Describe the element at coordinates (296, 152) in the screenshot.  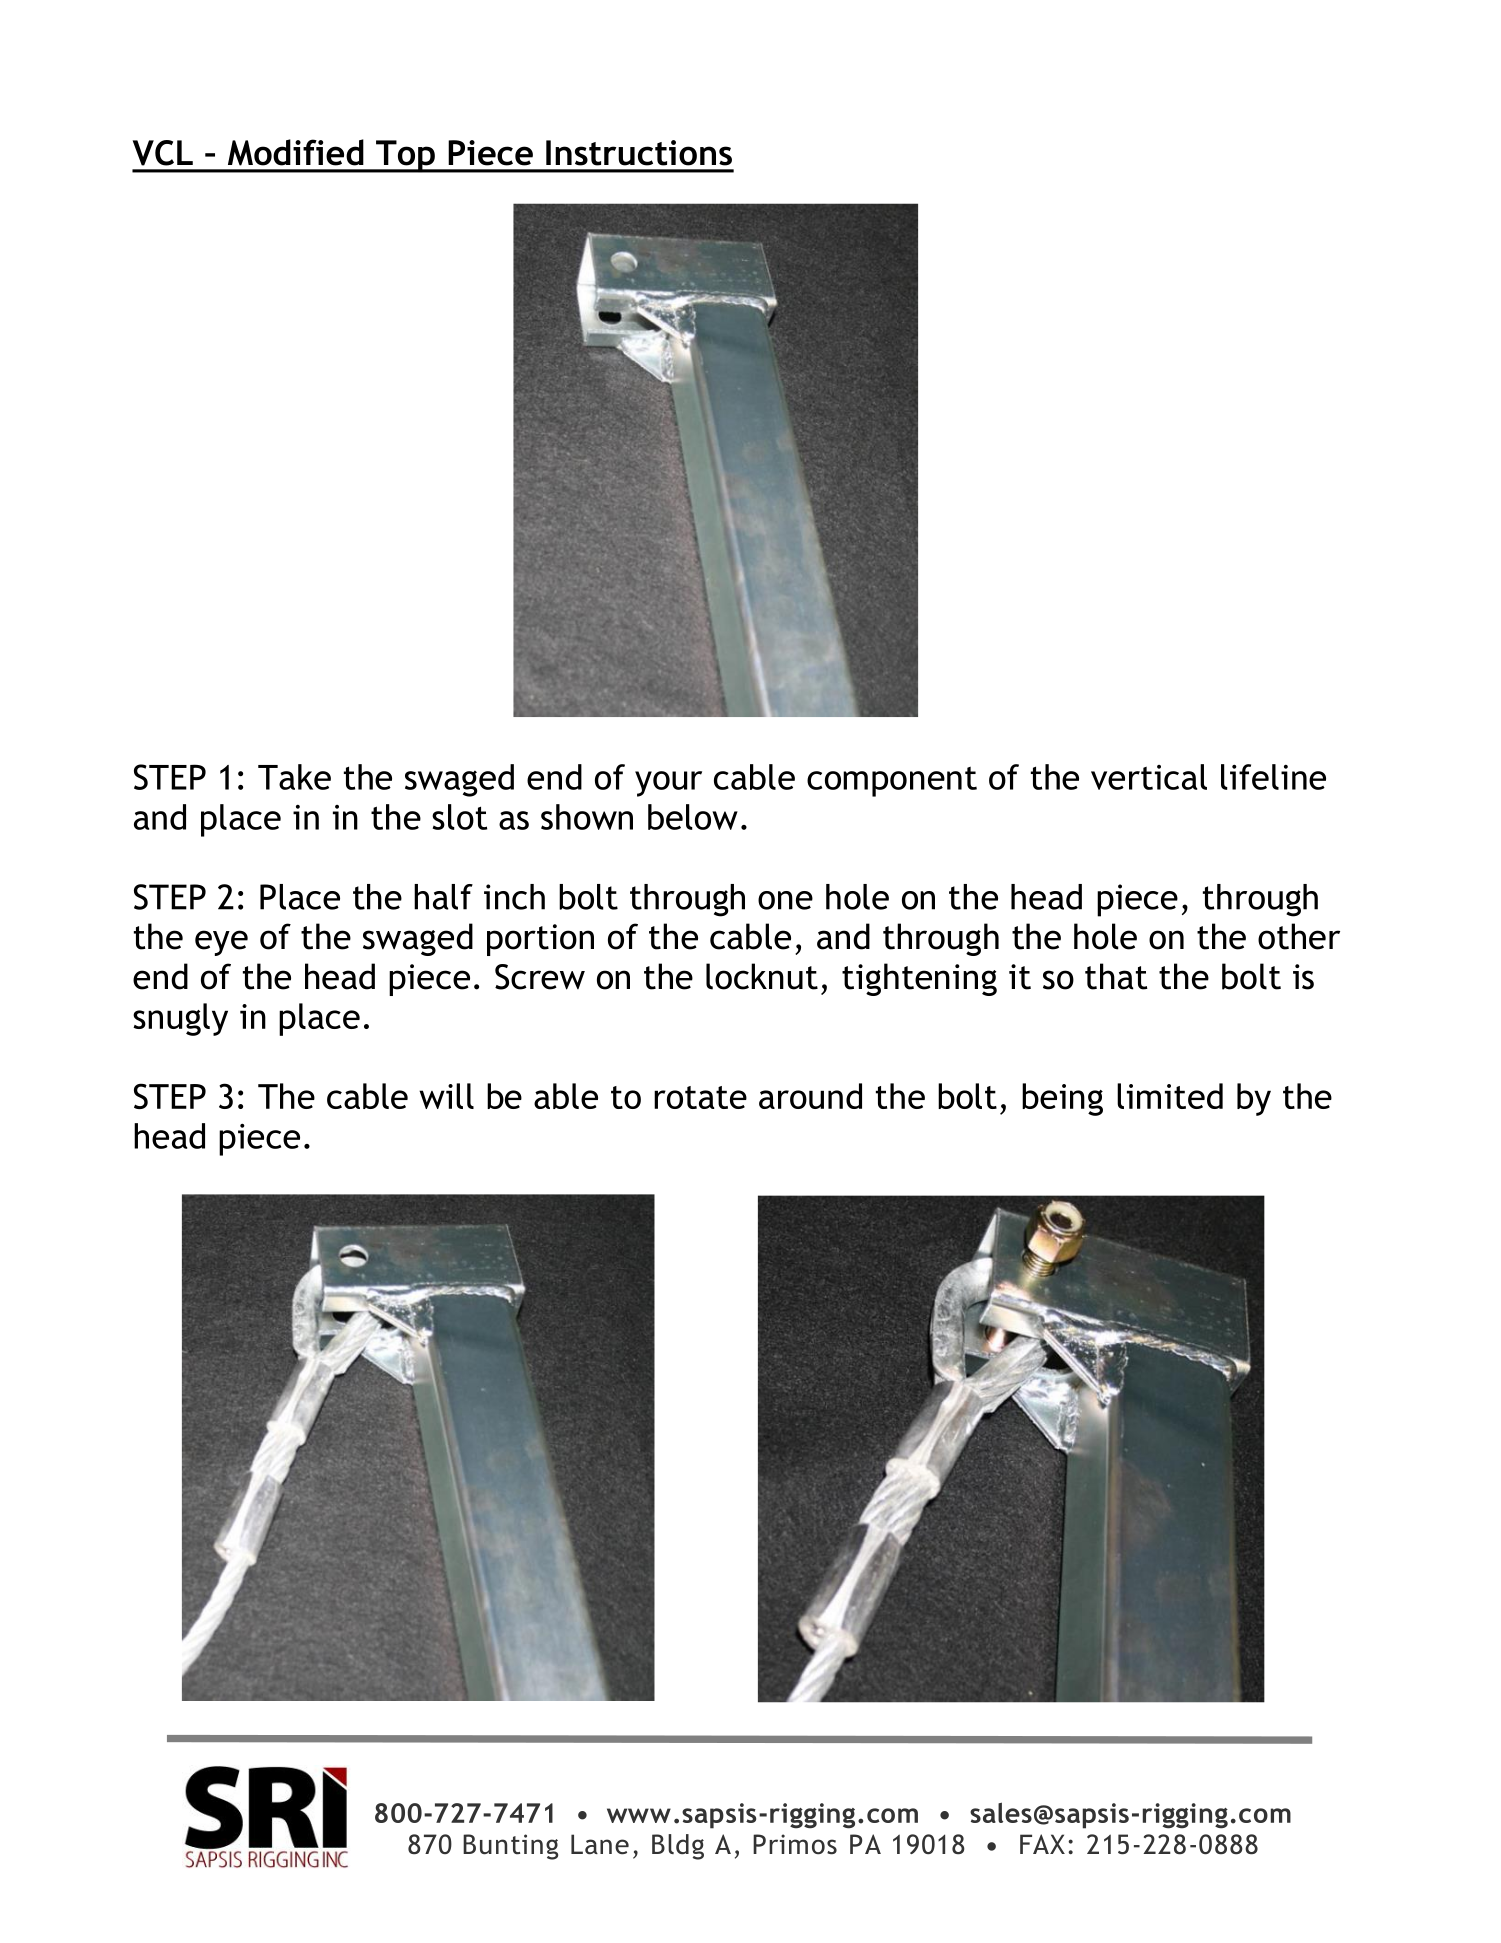
I see `Modified` at that location.
